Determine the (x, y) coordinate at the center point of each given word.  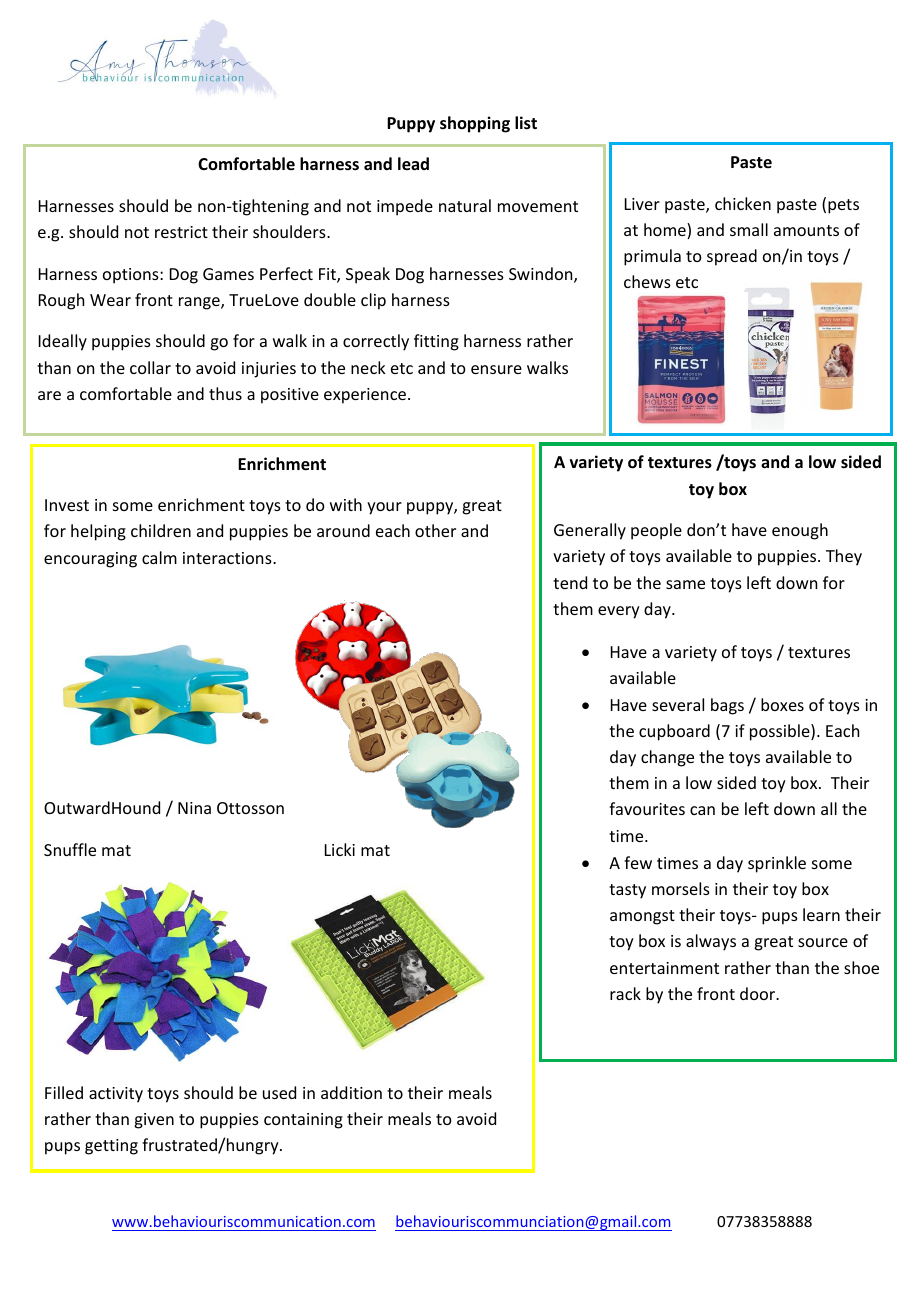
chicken (743, 203)
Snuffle (70, 849)
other (435, 530)
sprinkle (777, 864)
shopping (475, 124)
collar (150, 367)
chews (647, 281)
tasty (627, 891)
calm (159, 557)
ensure (496, 369)
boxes (782, 704)
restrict (181, 232)
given (154, 1121)
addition (351, 1092)
